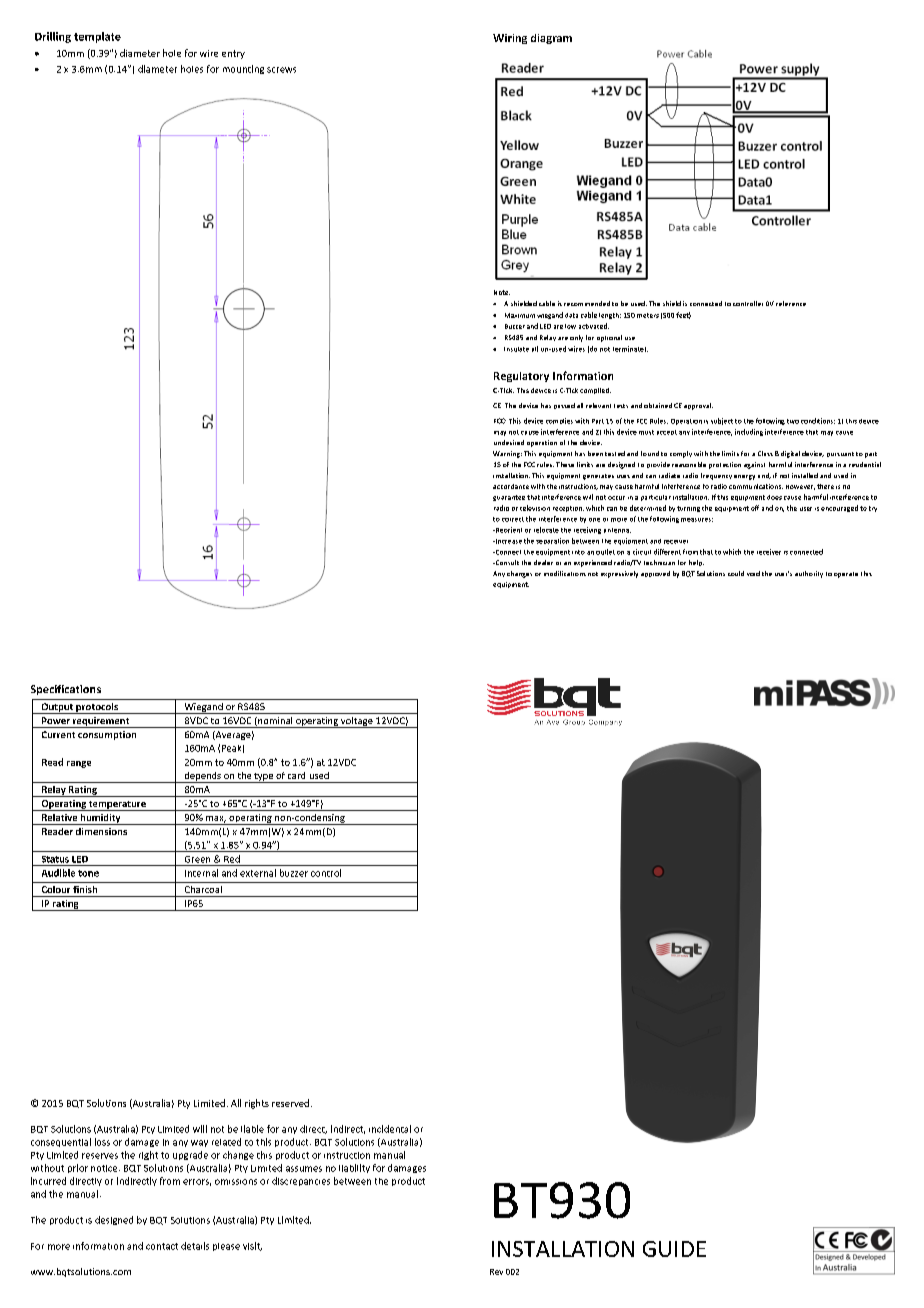 This document has height=1308, width=924. Describe the element at coordinates (551, 39) in the document. I see `diagram` at that location.
